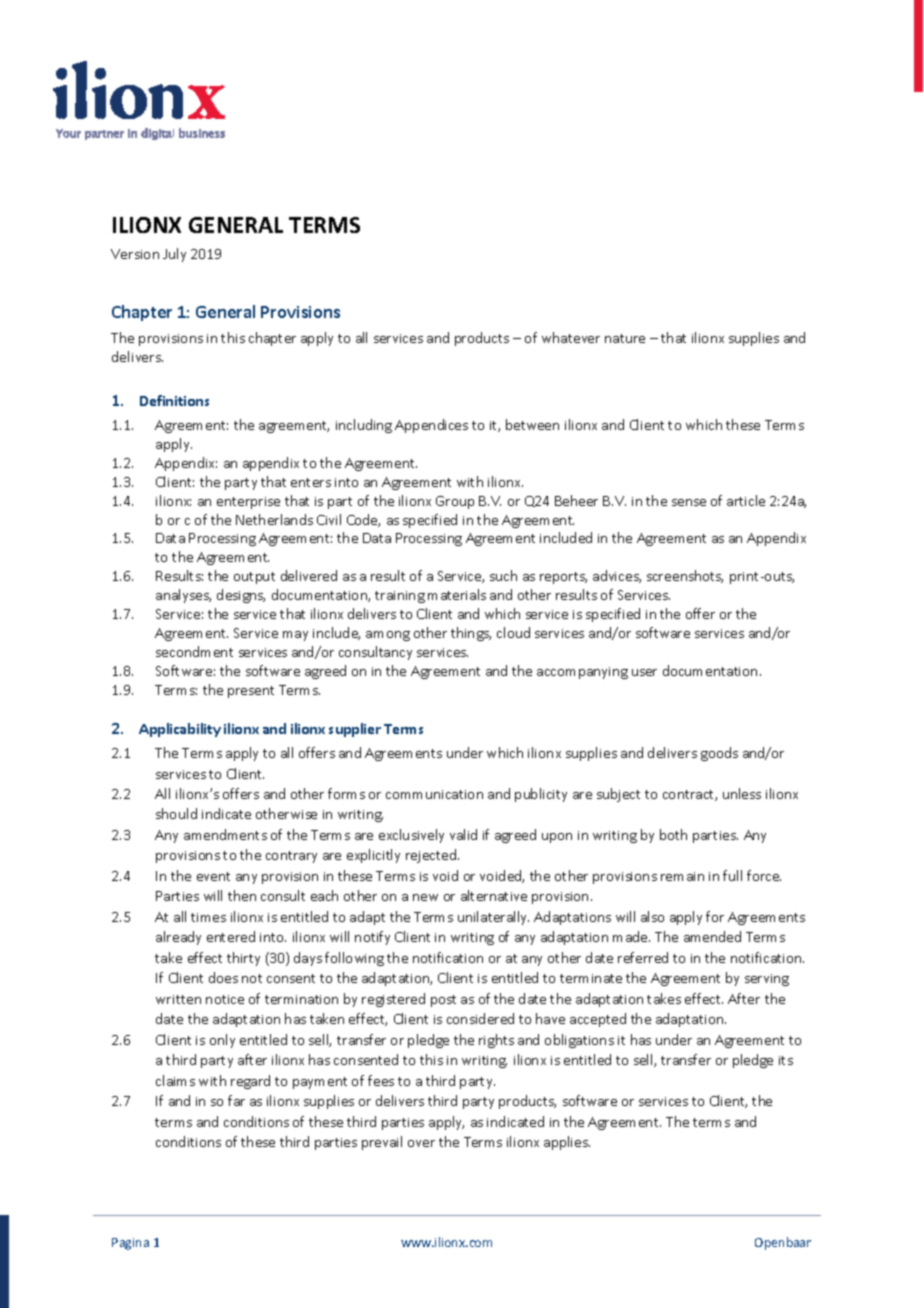  What do you see at coordinates (130, 1244) in the page?
I see `Pagina` at bounding box center [130, 1244].
